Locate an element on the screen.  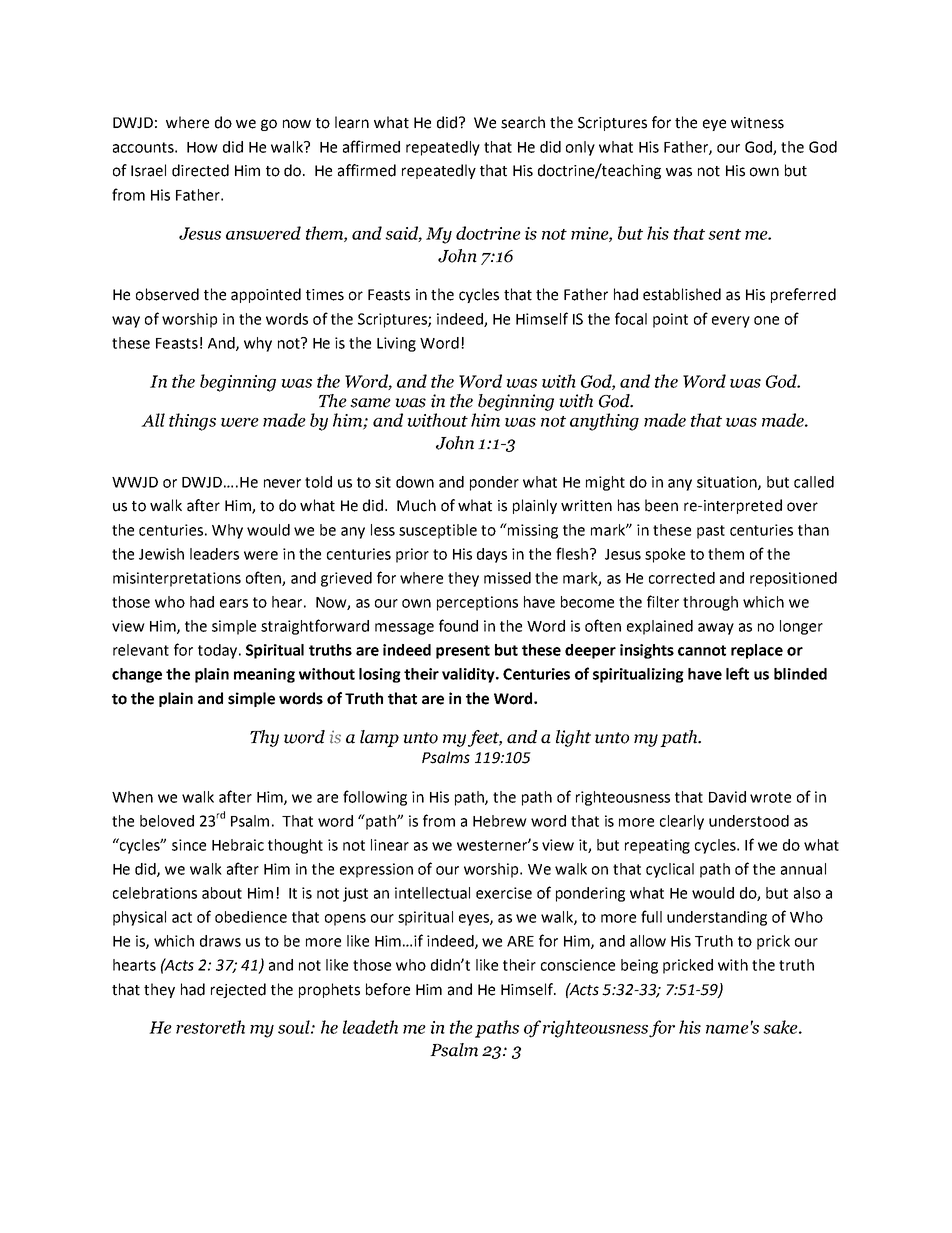
Hebrew is located at coordinates (500, 821).
